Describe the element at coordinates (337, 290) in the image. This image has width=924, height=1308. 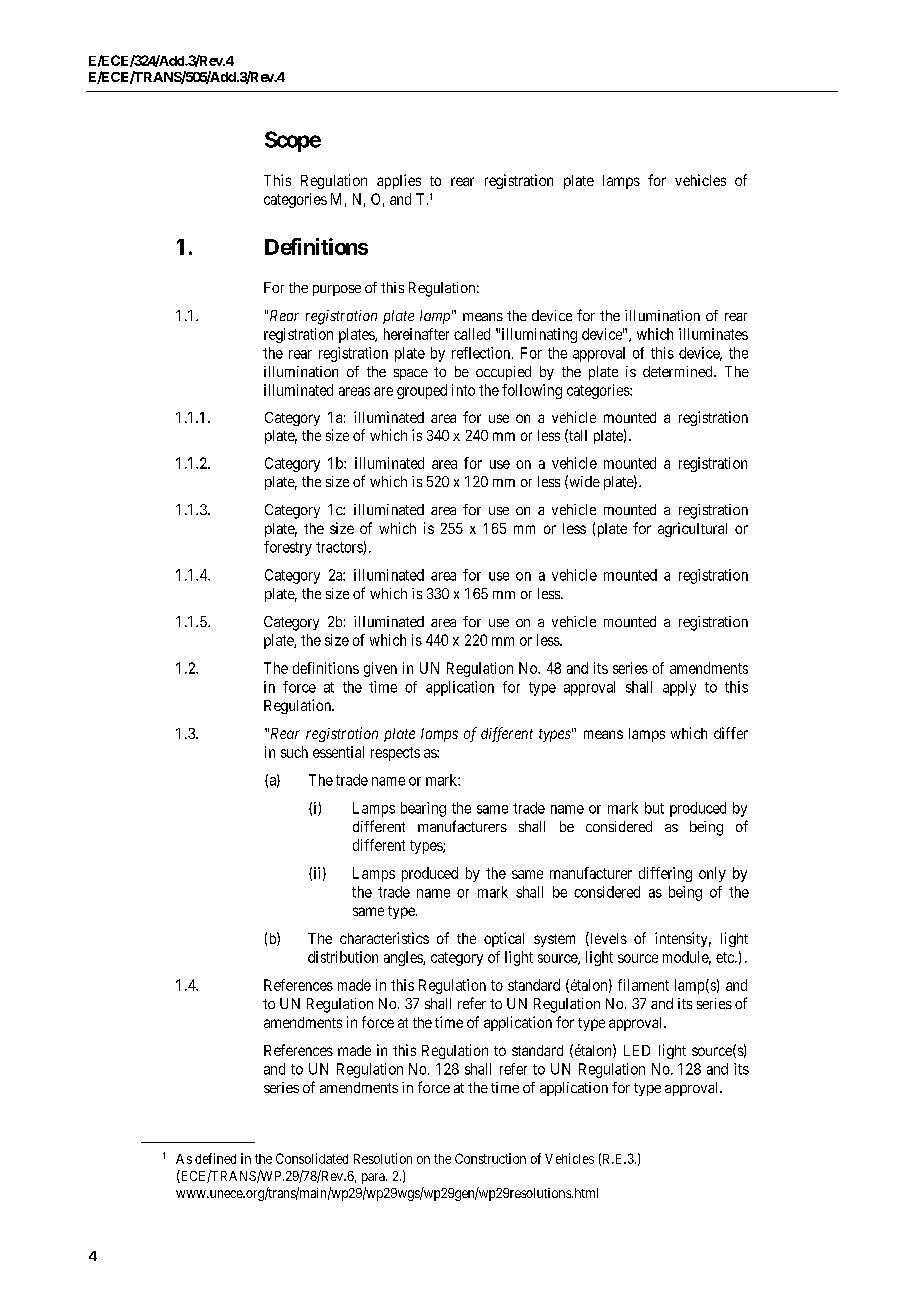
I see `purpose` at that location.
